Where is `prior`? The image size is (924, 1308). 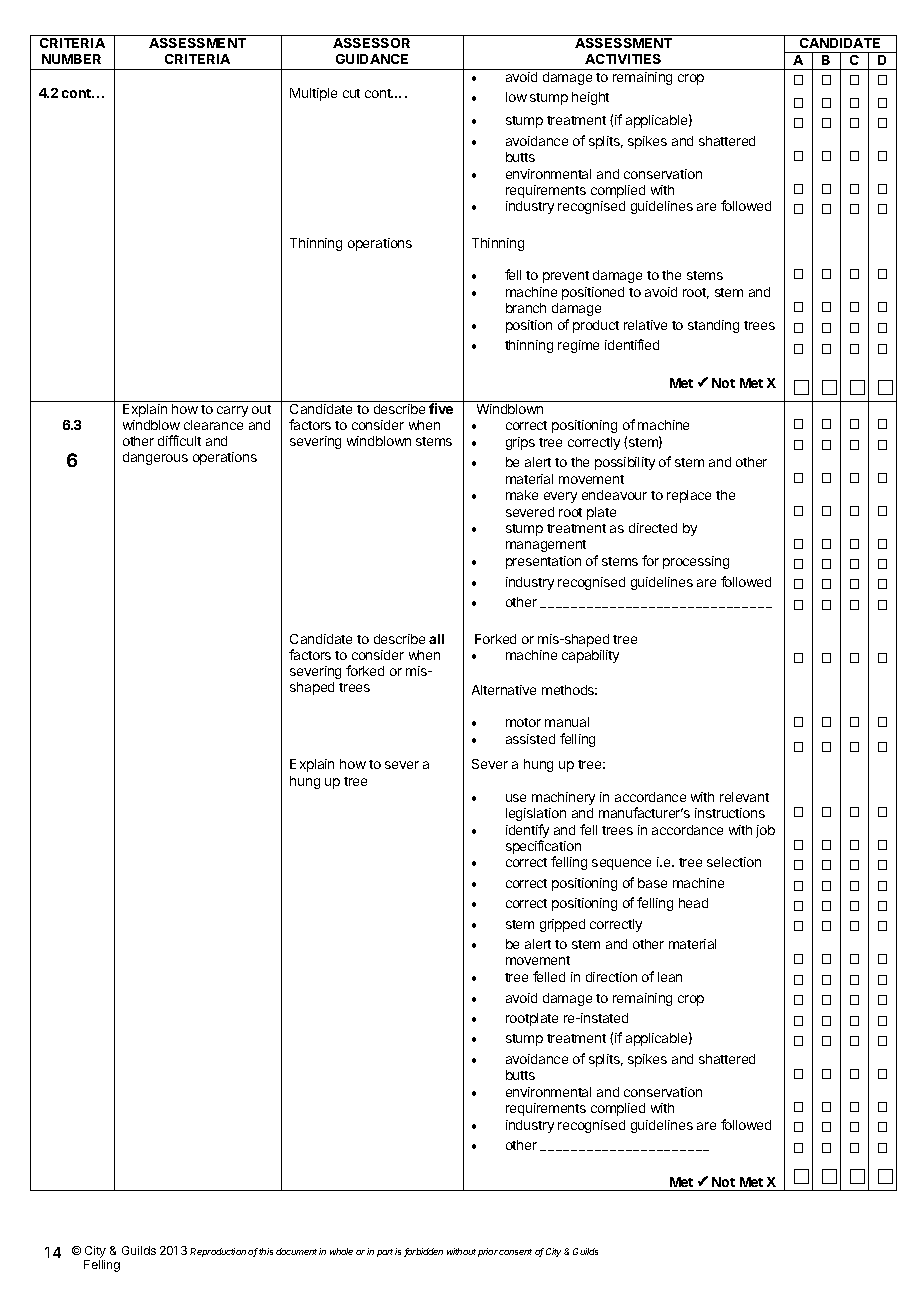 prior is located at coordinates (489, 1252).
